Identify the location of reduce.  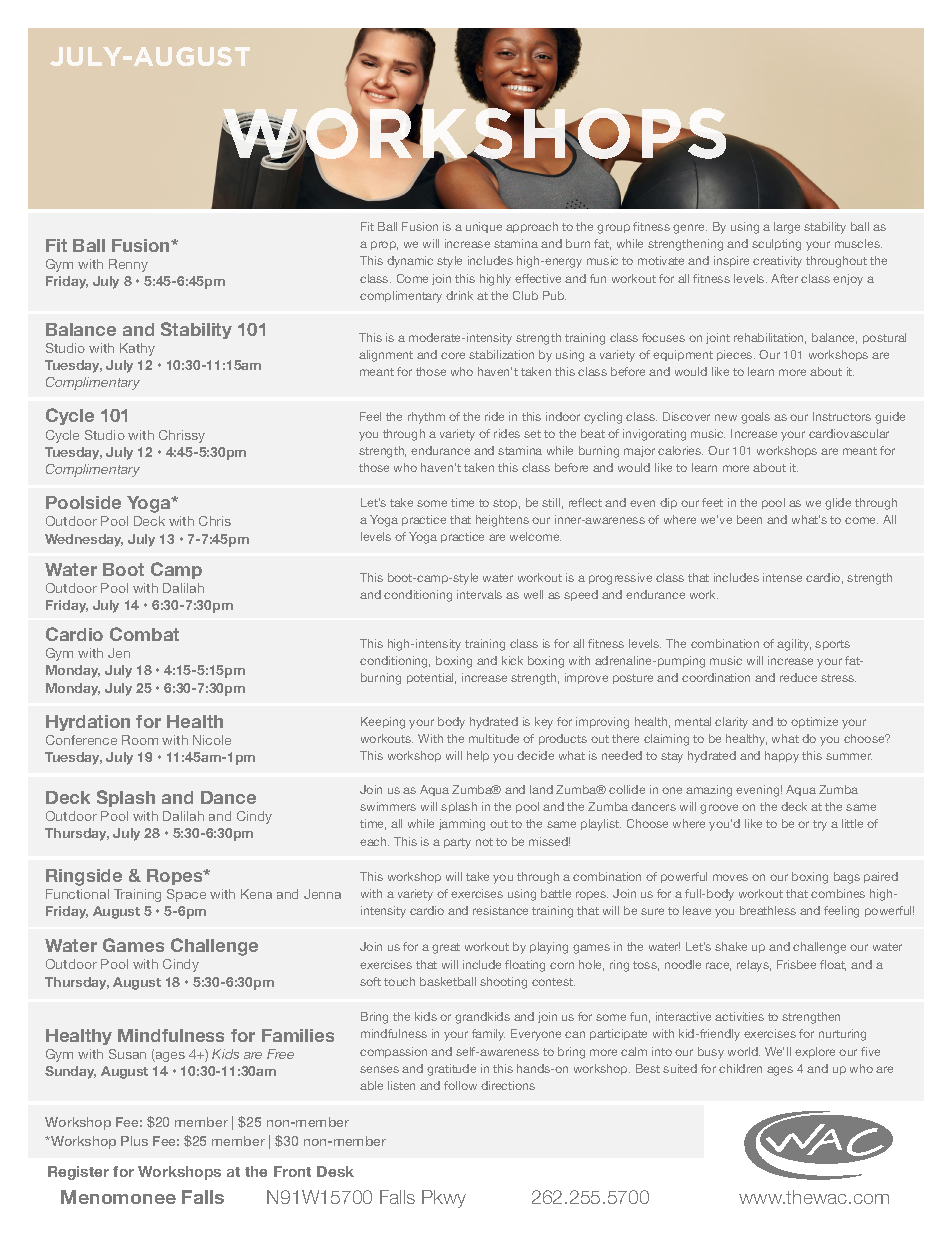
(798, 677).
